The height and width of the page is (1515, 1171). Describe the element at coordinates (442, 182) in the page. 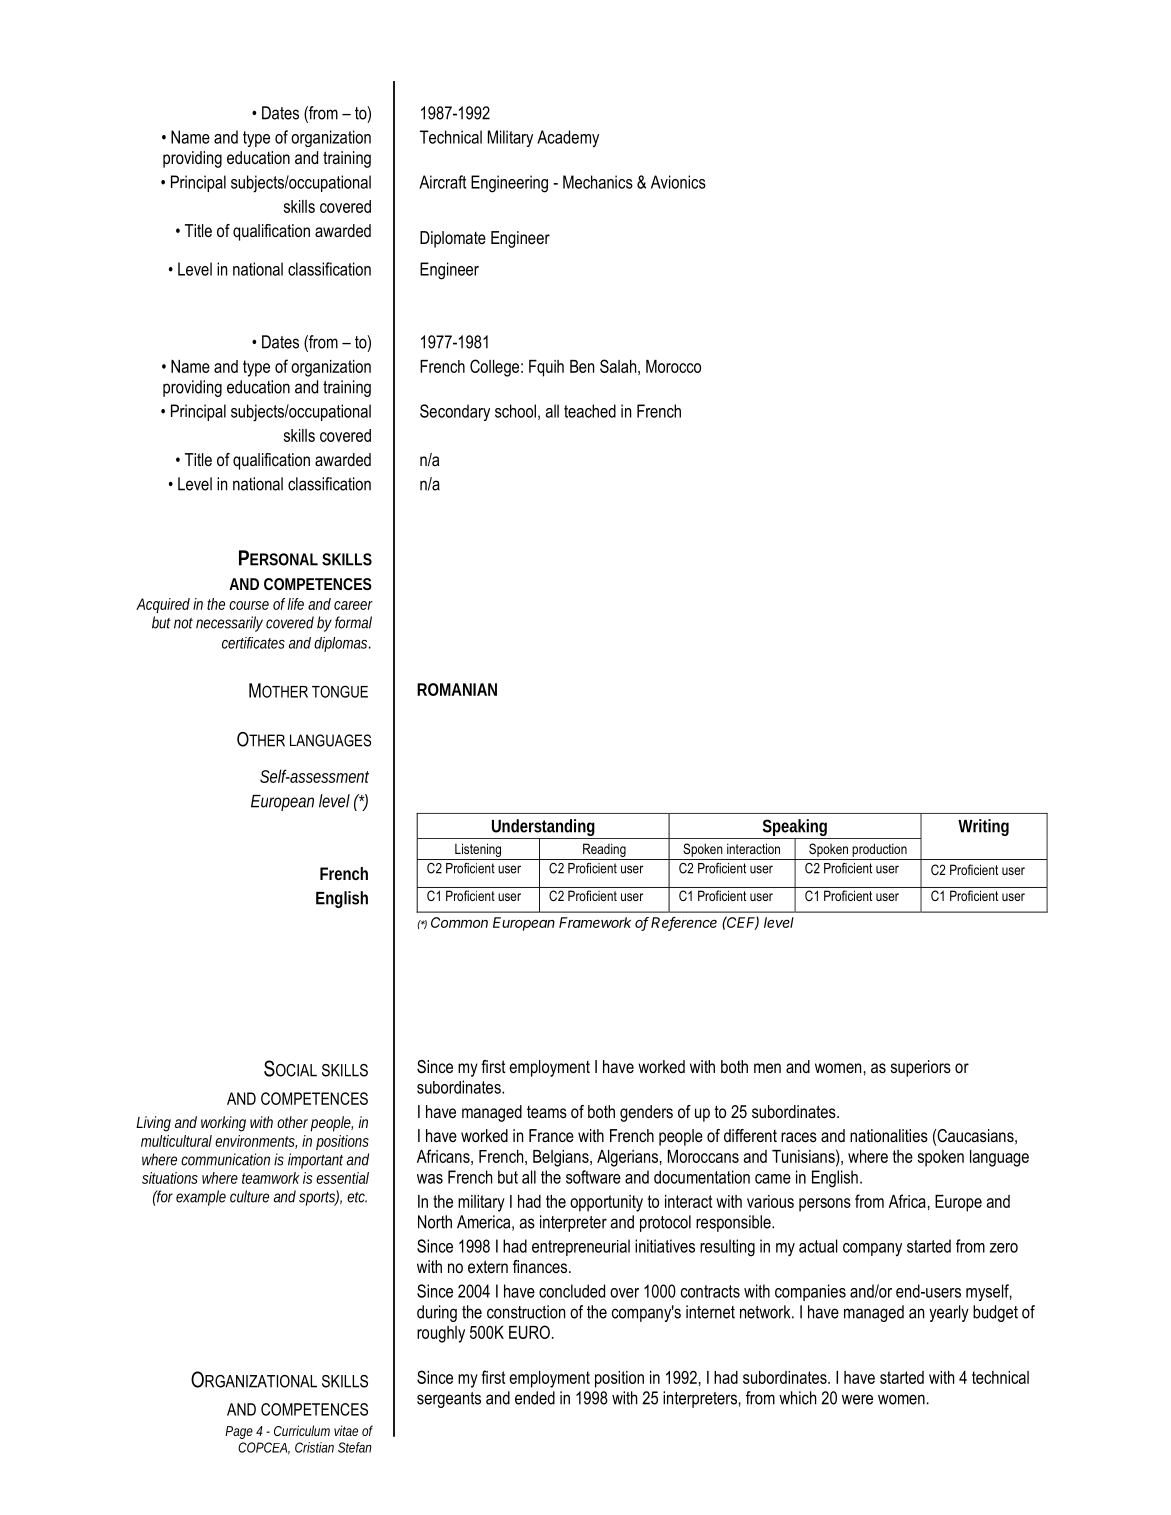

I see `Aircraft` at that location.
